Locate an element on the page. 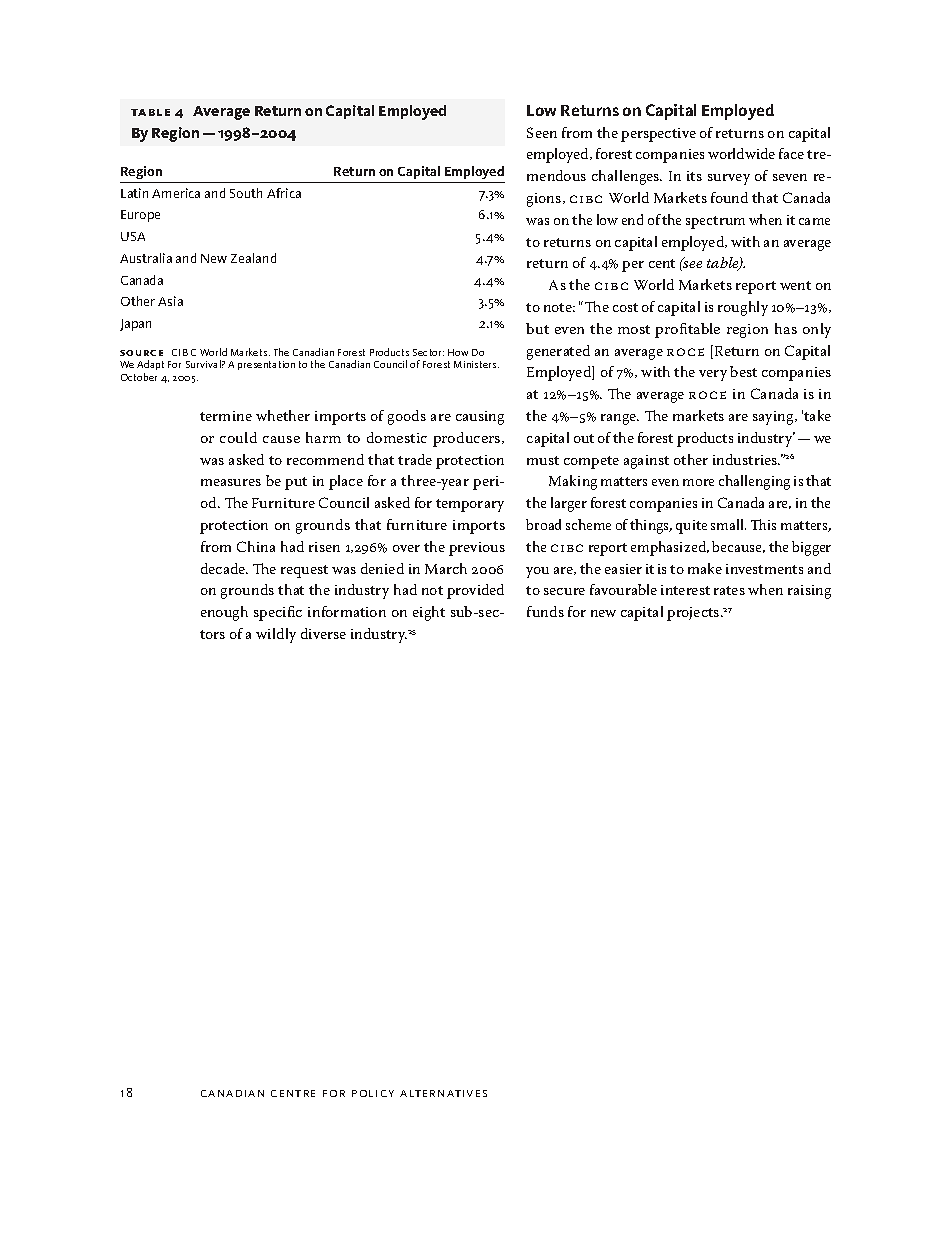 This image has width=952, height=1233. funds is located at coordinates (545, 611).
